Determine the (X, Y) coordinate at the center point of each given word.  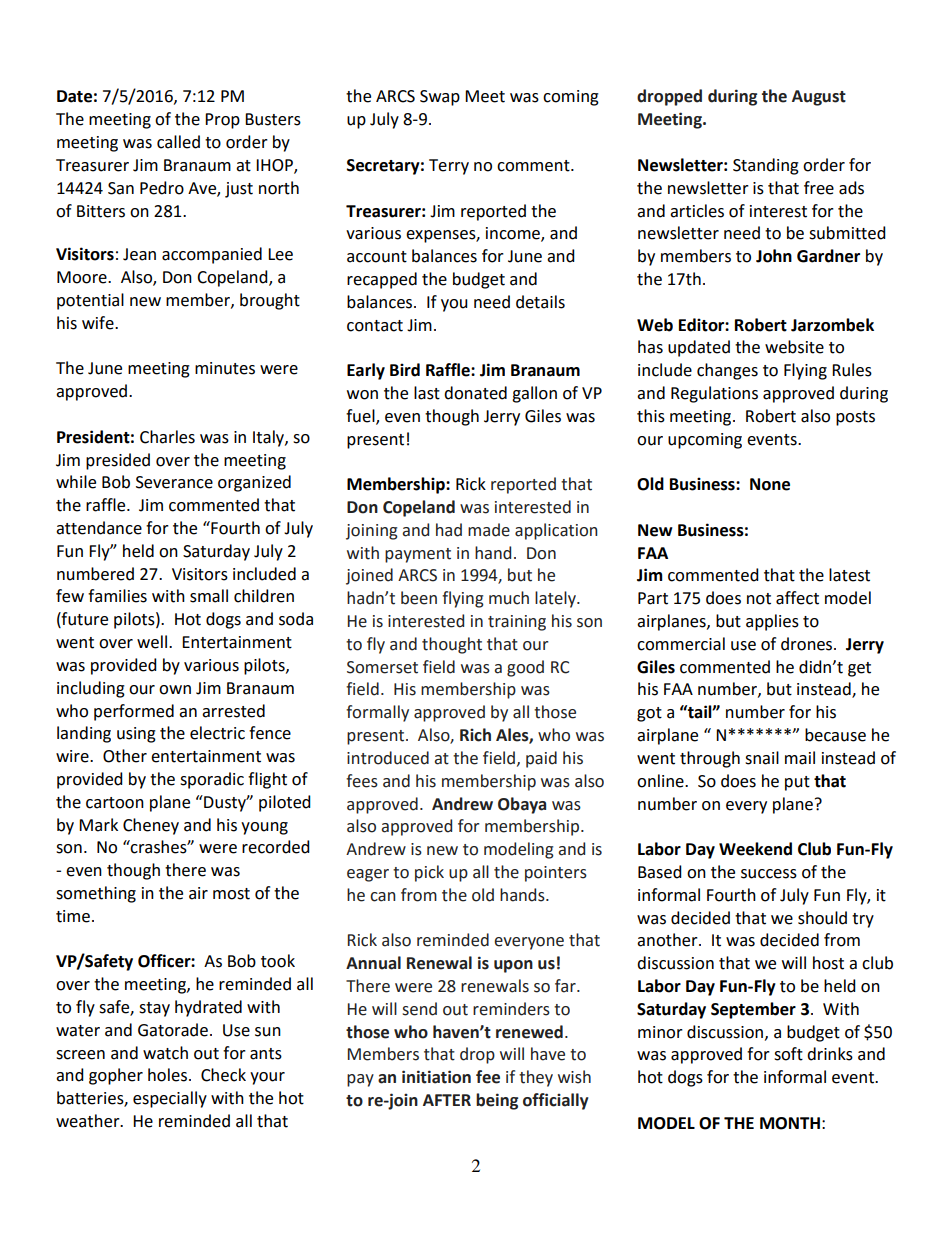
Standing (766, 166)
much (509, 598)
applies (772, 622)
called (178, 142)
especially (170, 1099)
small (209, 596)
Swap (440, 98)
